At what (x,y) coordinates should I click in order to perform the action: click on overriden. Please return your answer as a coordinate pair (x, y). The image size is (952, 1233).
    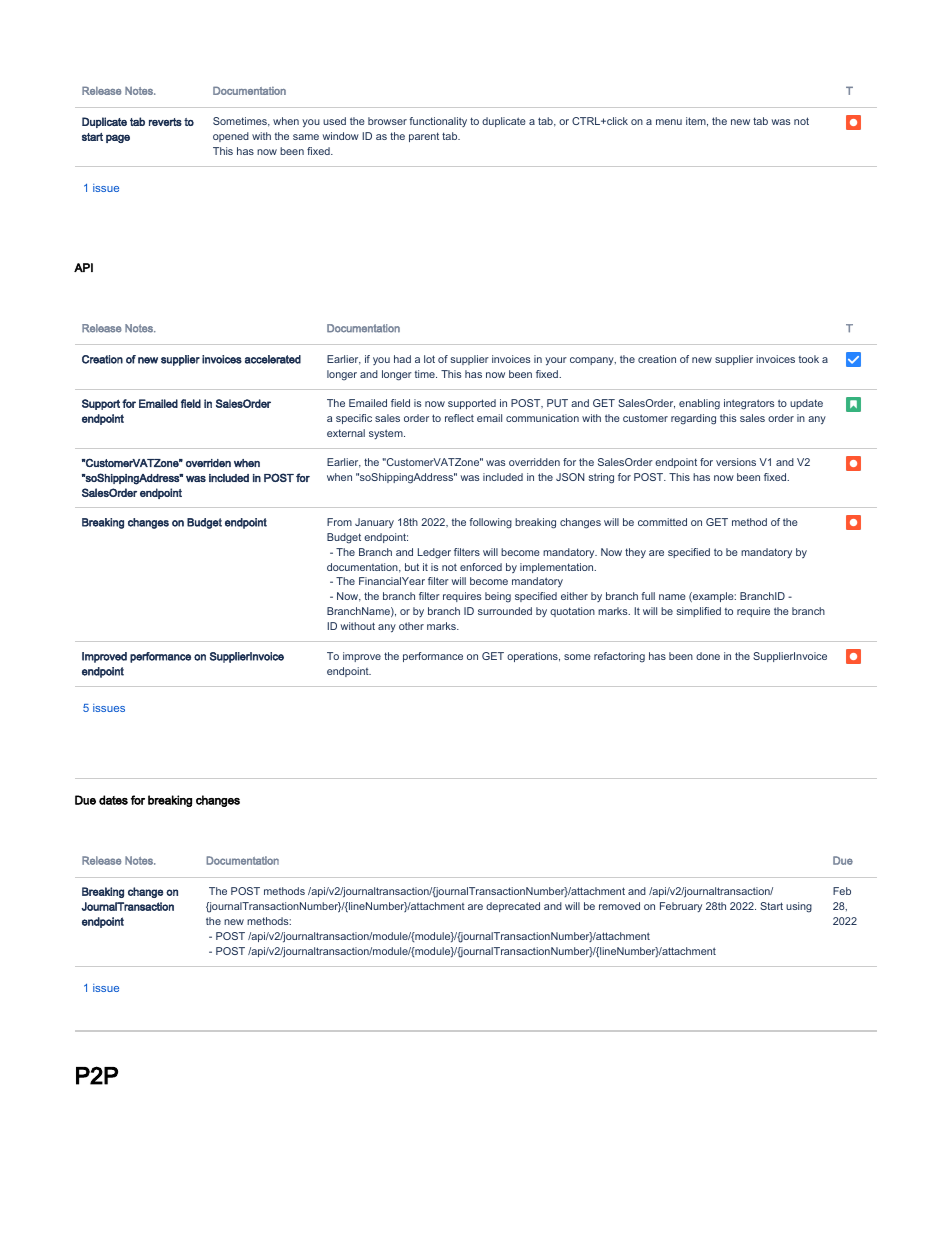
    Looking at the image, I should click on (208, 463).
